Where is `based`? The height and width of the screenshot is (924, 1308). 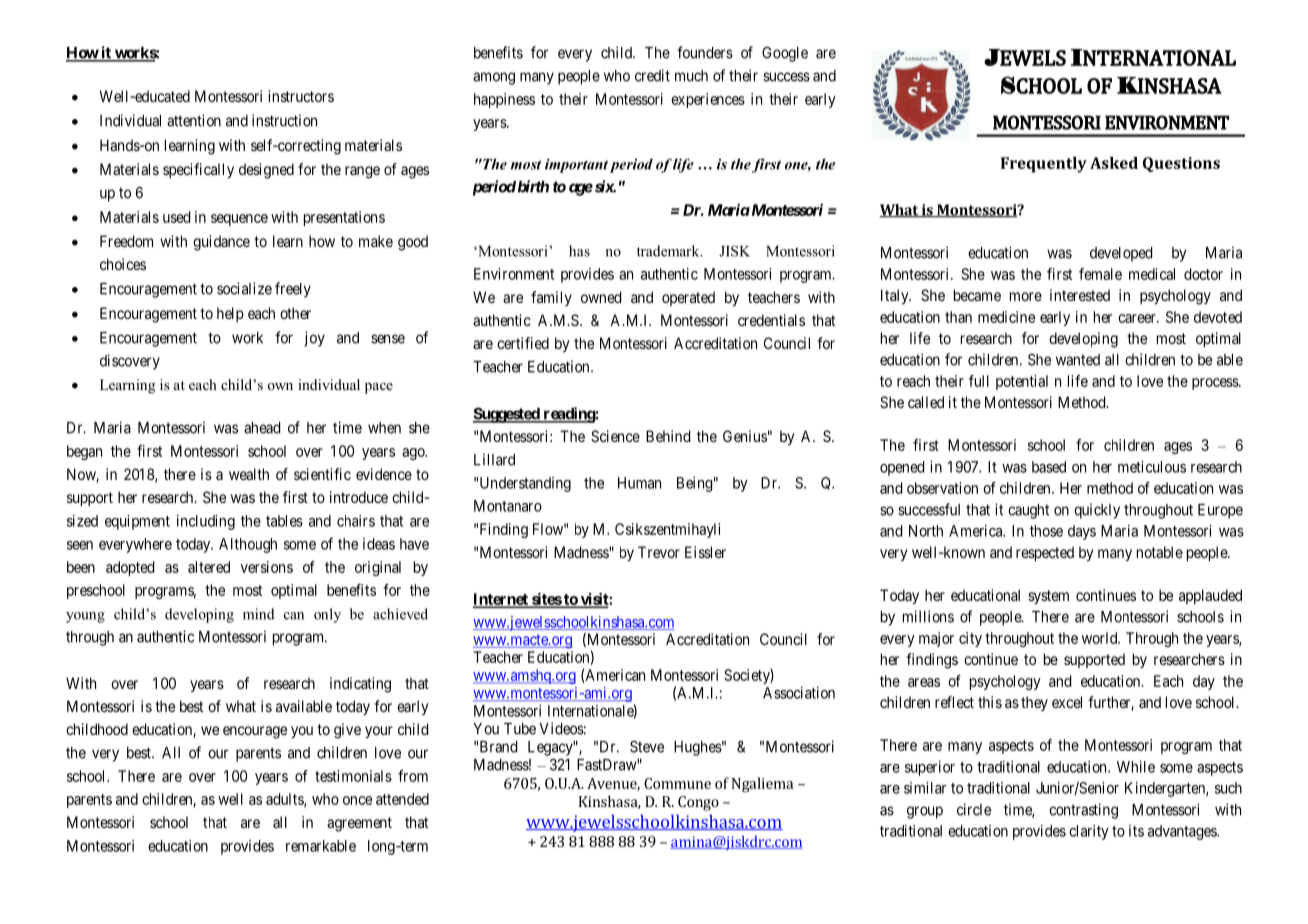
based is located at coordinates (1049, 467).
